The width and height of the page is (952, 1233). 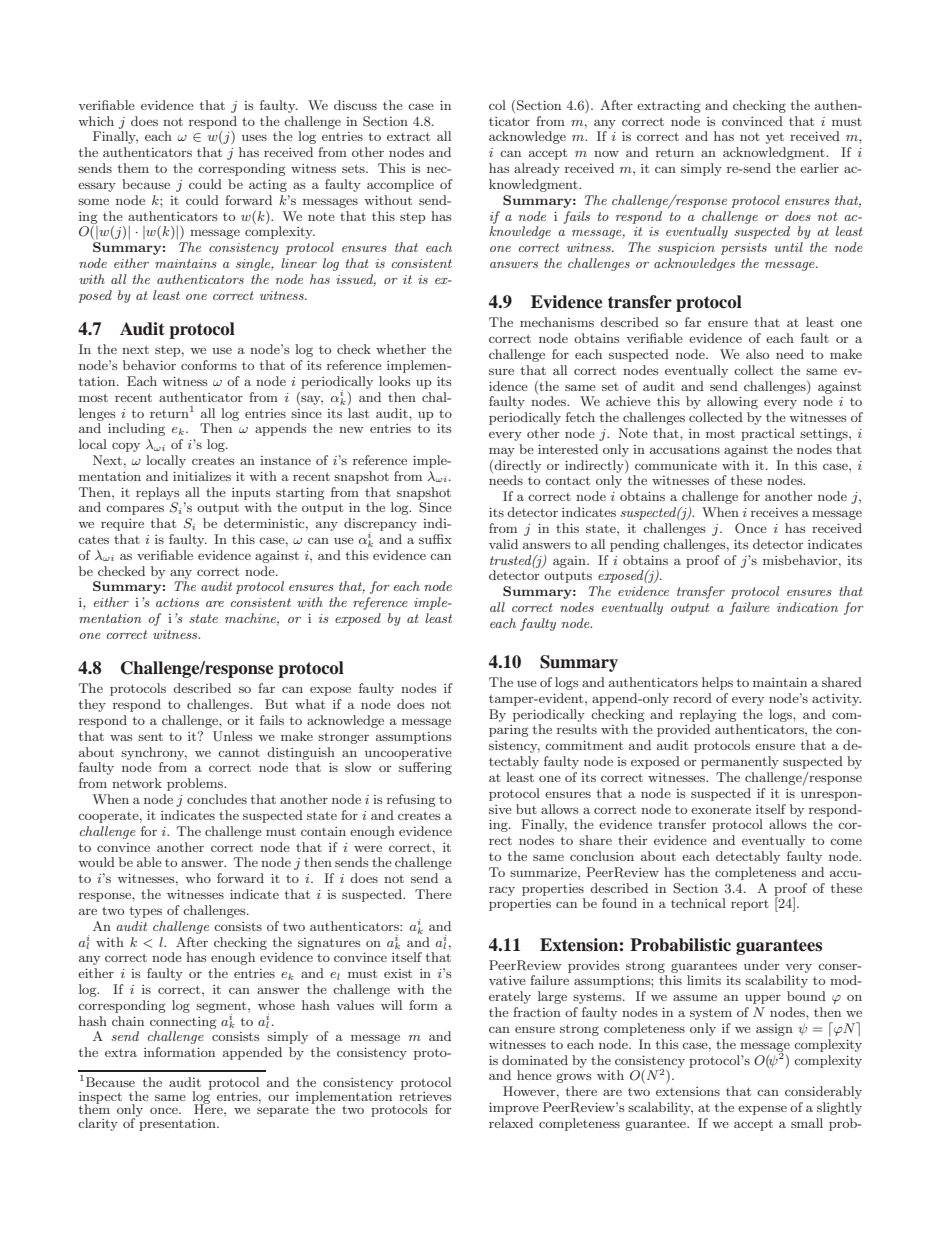 I want to click on helps, so click(x=717, y=683).
